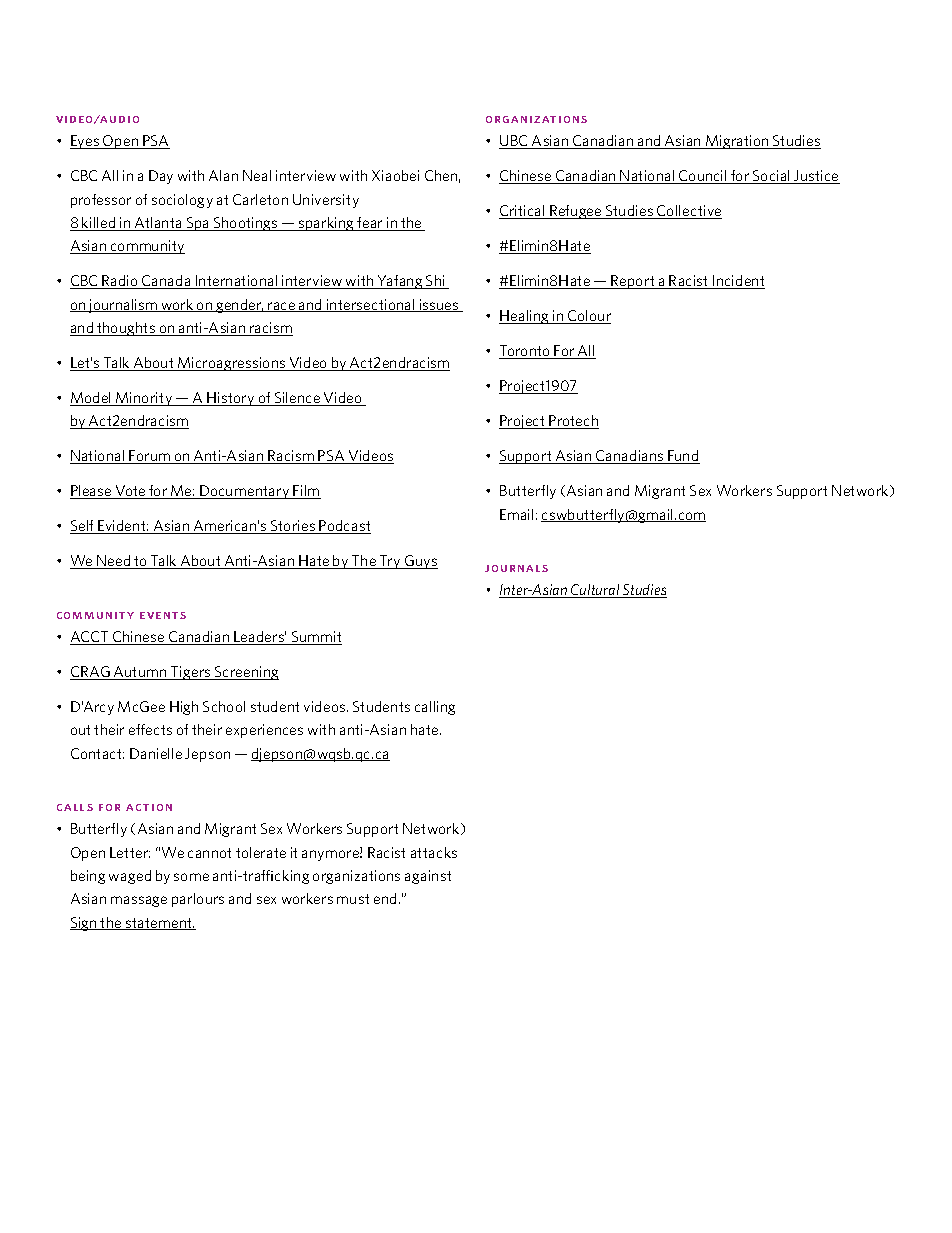 This screenshot has height=1233, width=952. What do you see at coordinates (428, 877) in the screenshot?
I see `against` at bounding box center [428, 877].
